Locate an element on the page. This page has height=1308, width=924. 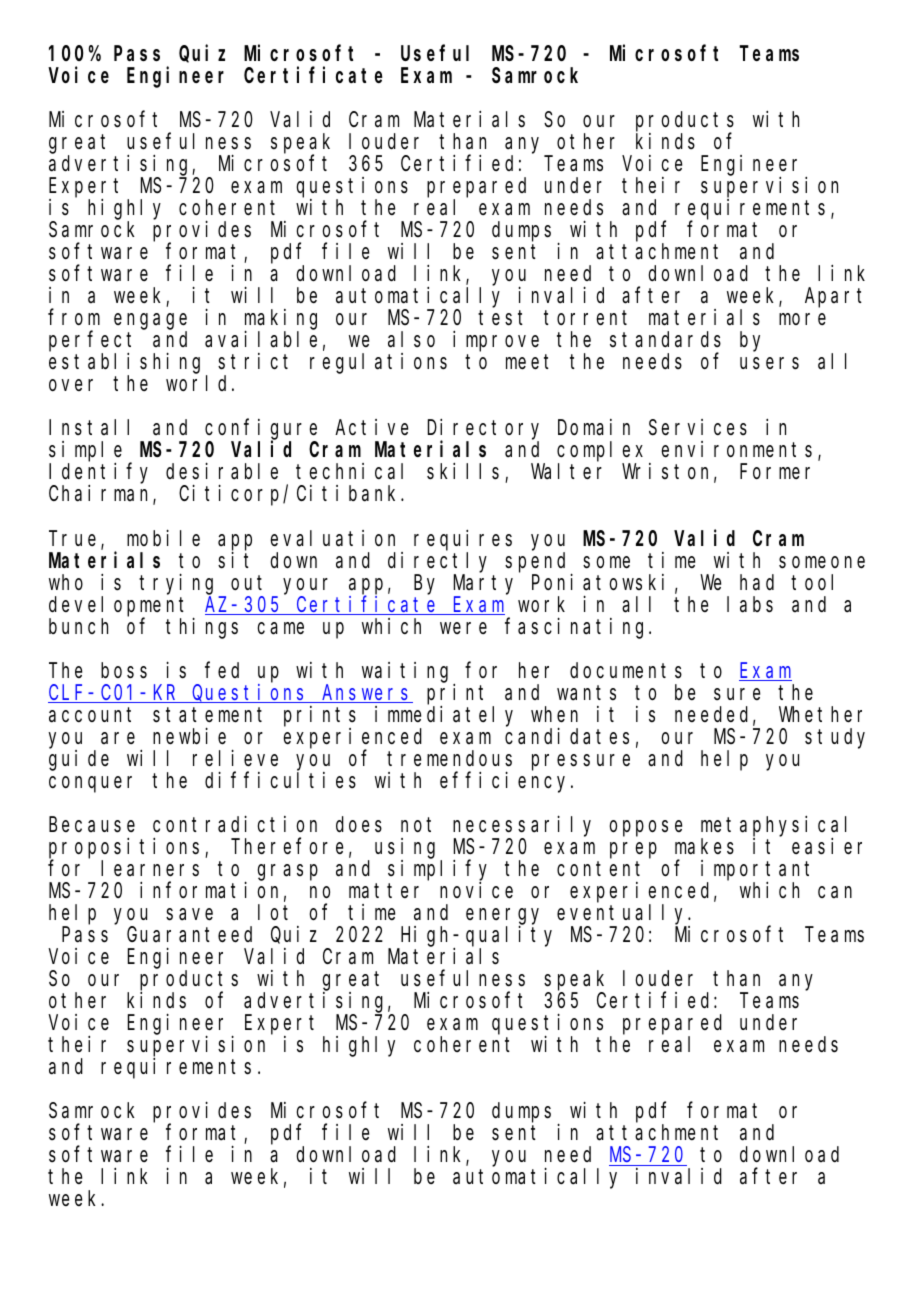
wants is located at coordinates (586, 693).
